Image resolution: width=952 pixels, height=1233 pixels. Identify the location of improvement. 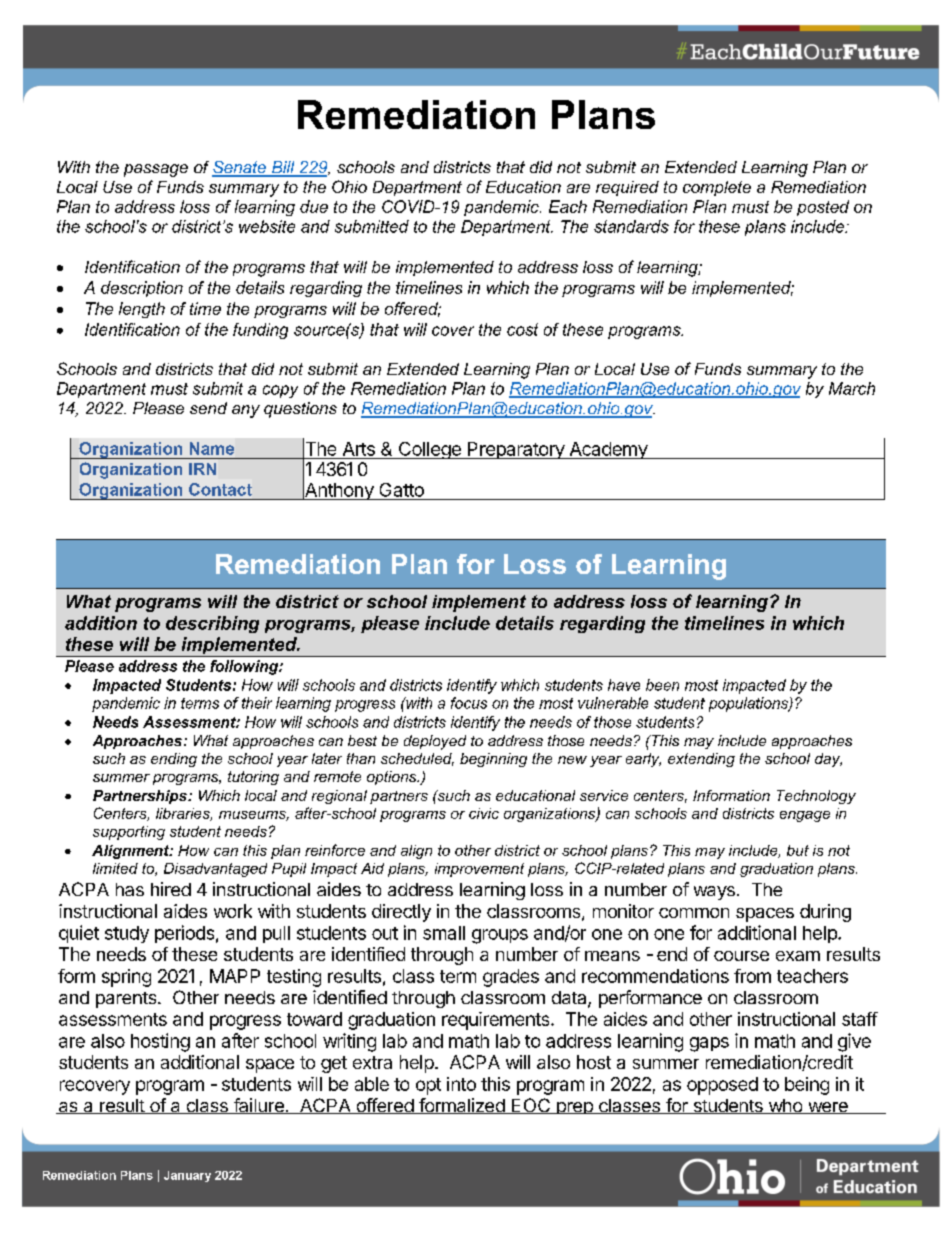
(479, 870).
